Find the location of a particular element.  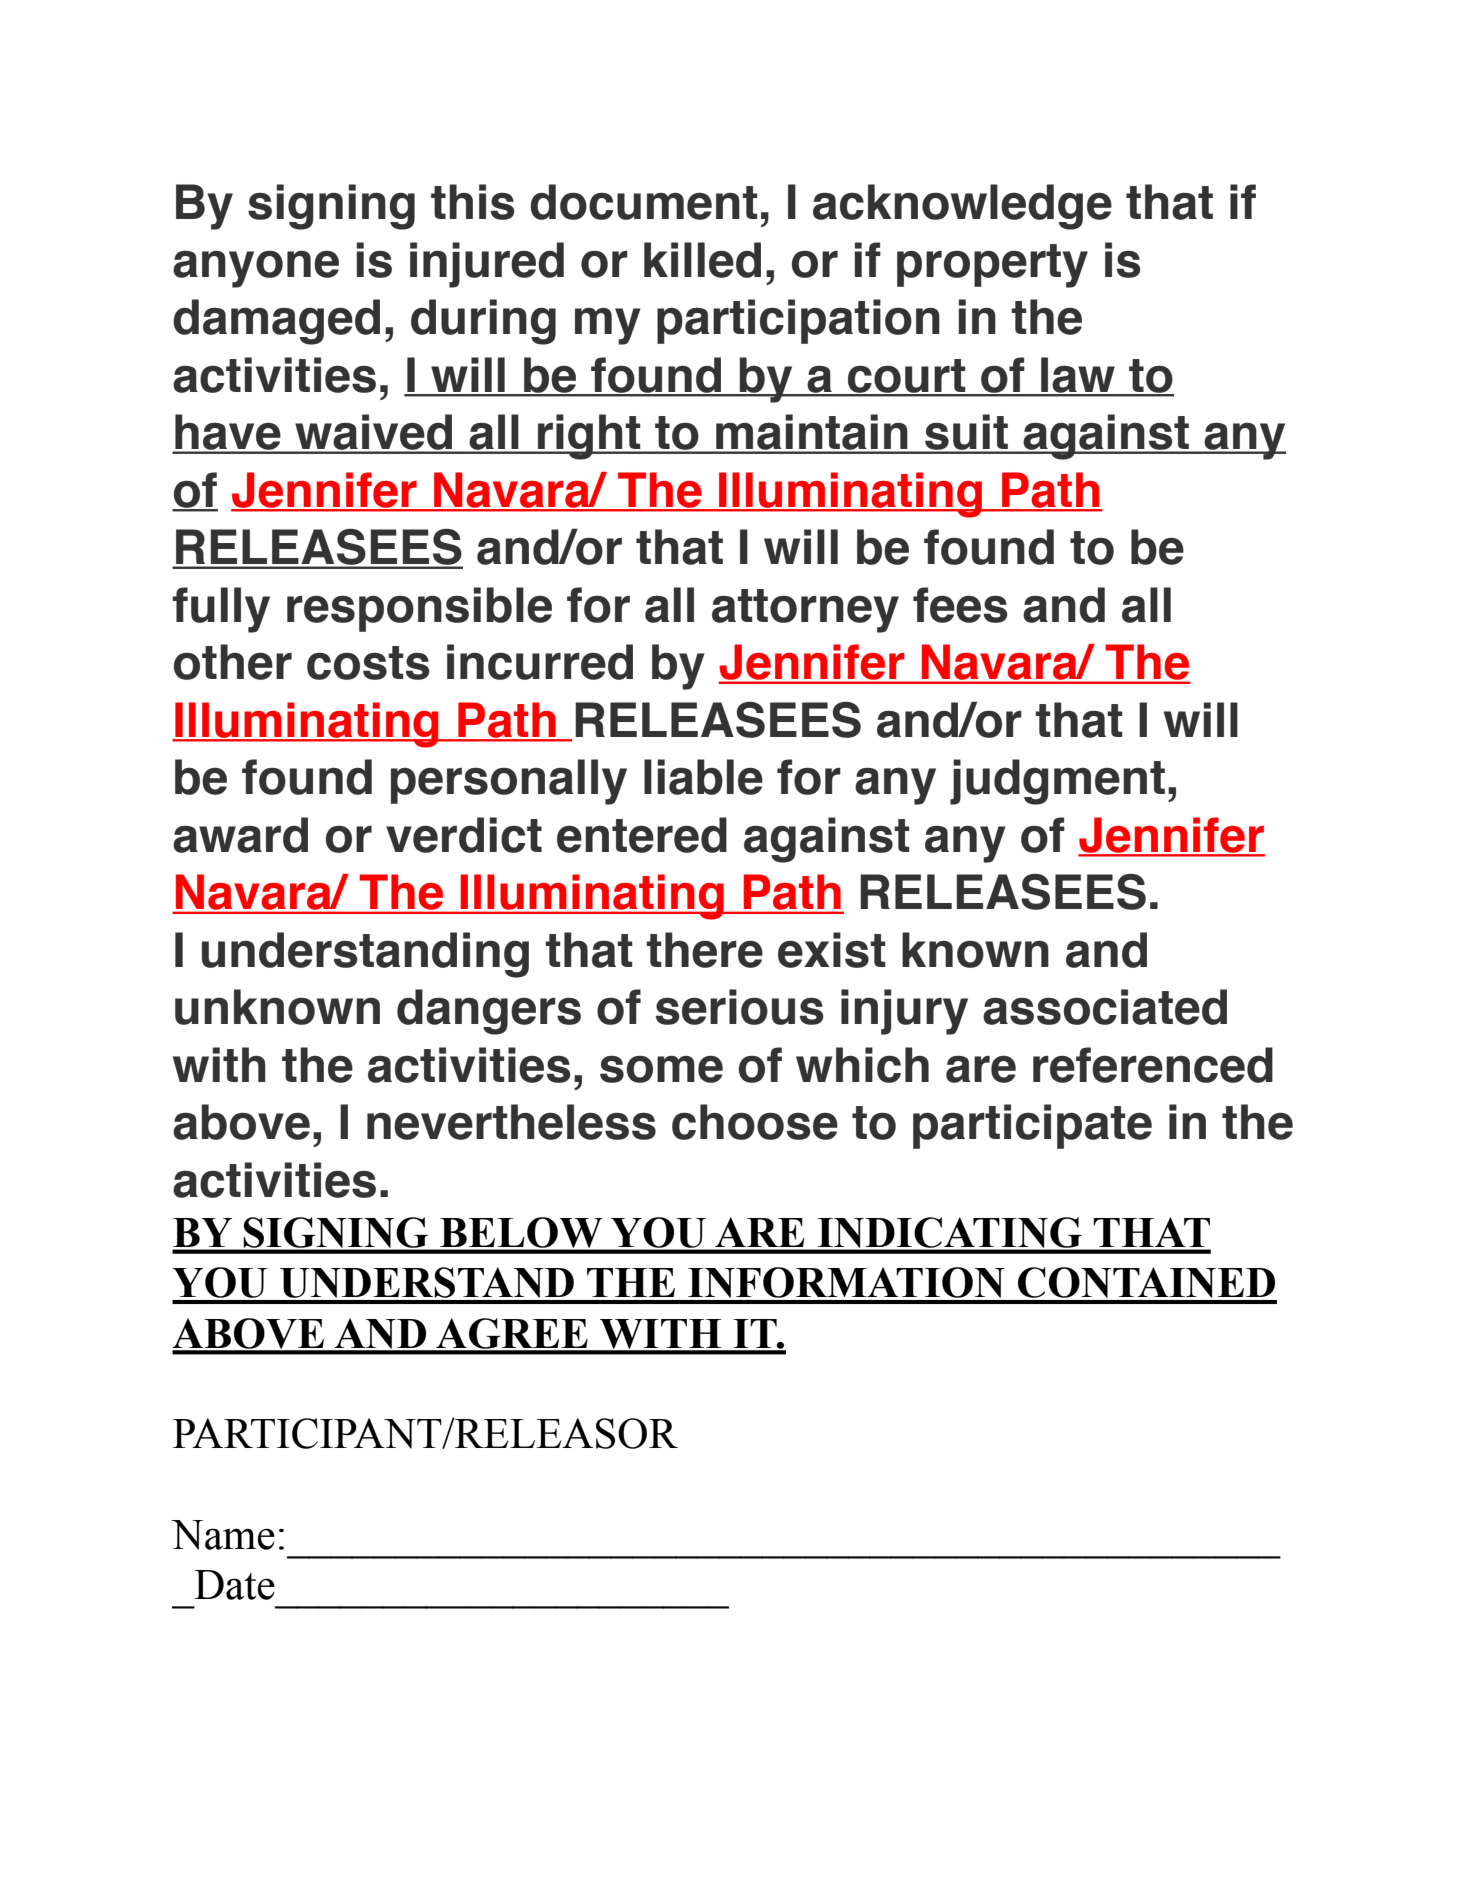

property is located at coordinates (992, 266).
